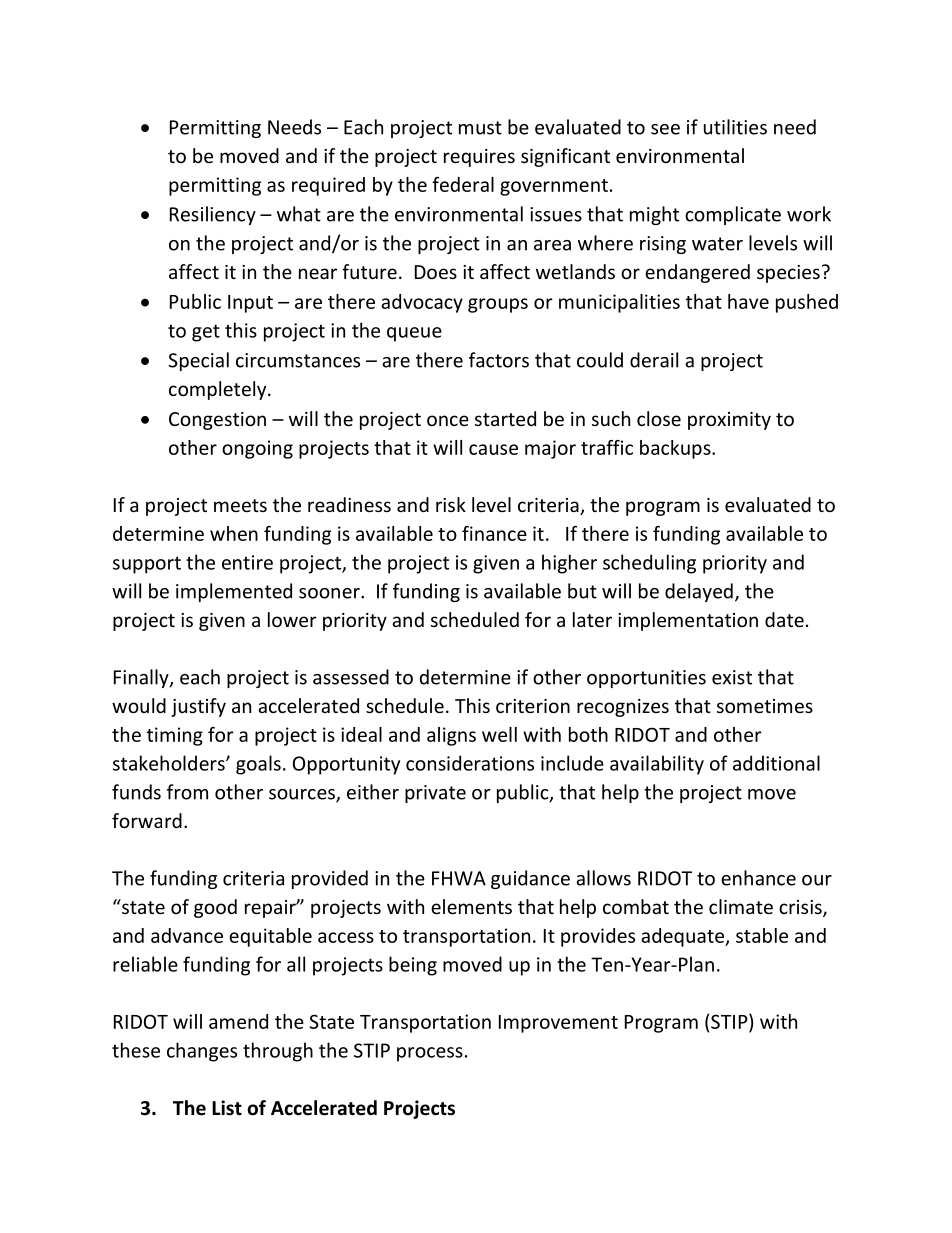 The image size is (952, 1233). What do you see at coordinates (234, 592) in the document?
I see `implemented` at bounding box center [234, 592].
